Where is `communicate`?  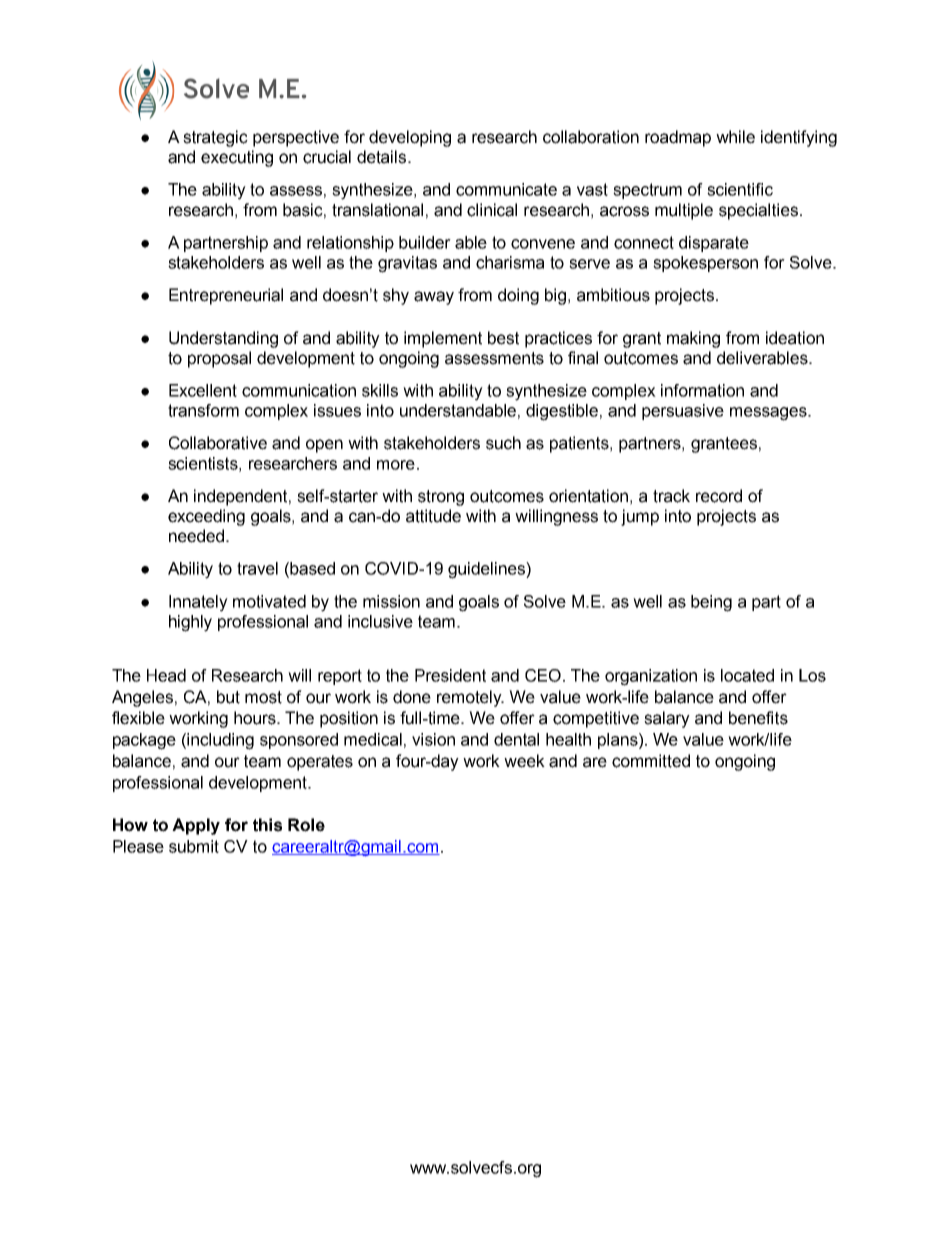
communicate is located at coordinates (506, 189).
